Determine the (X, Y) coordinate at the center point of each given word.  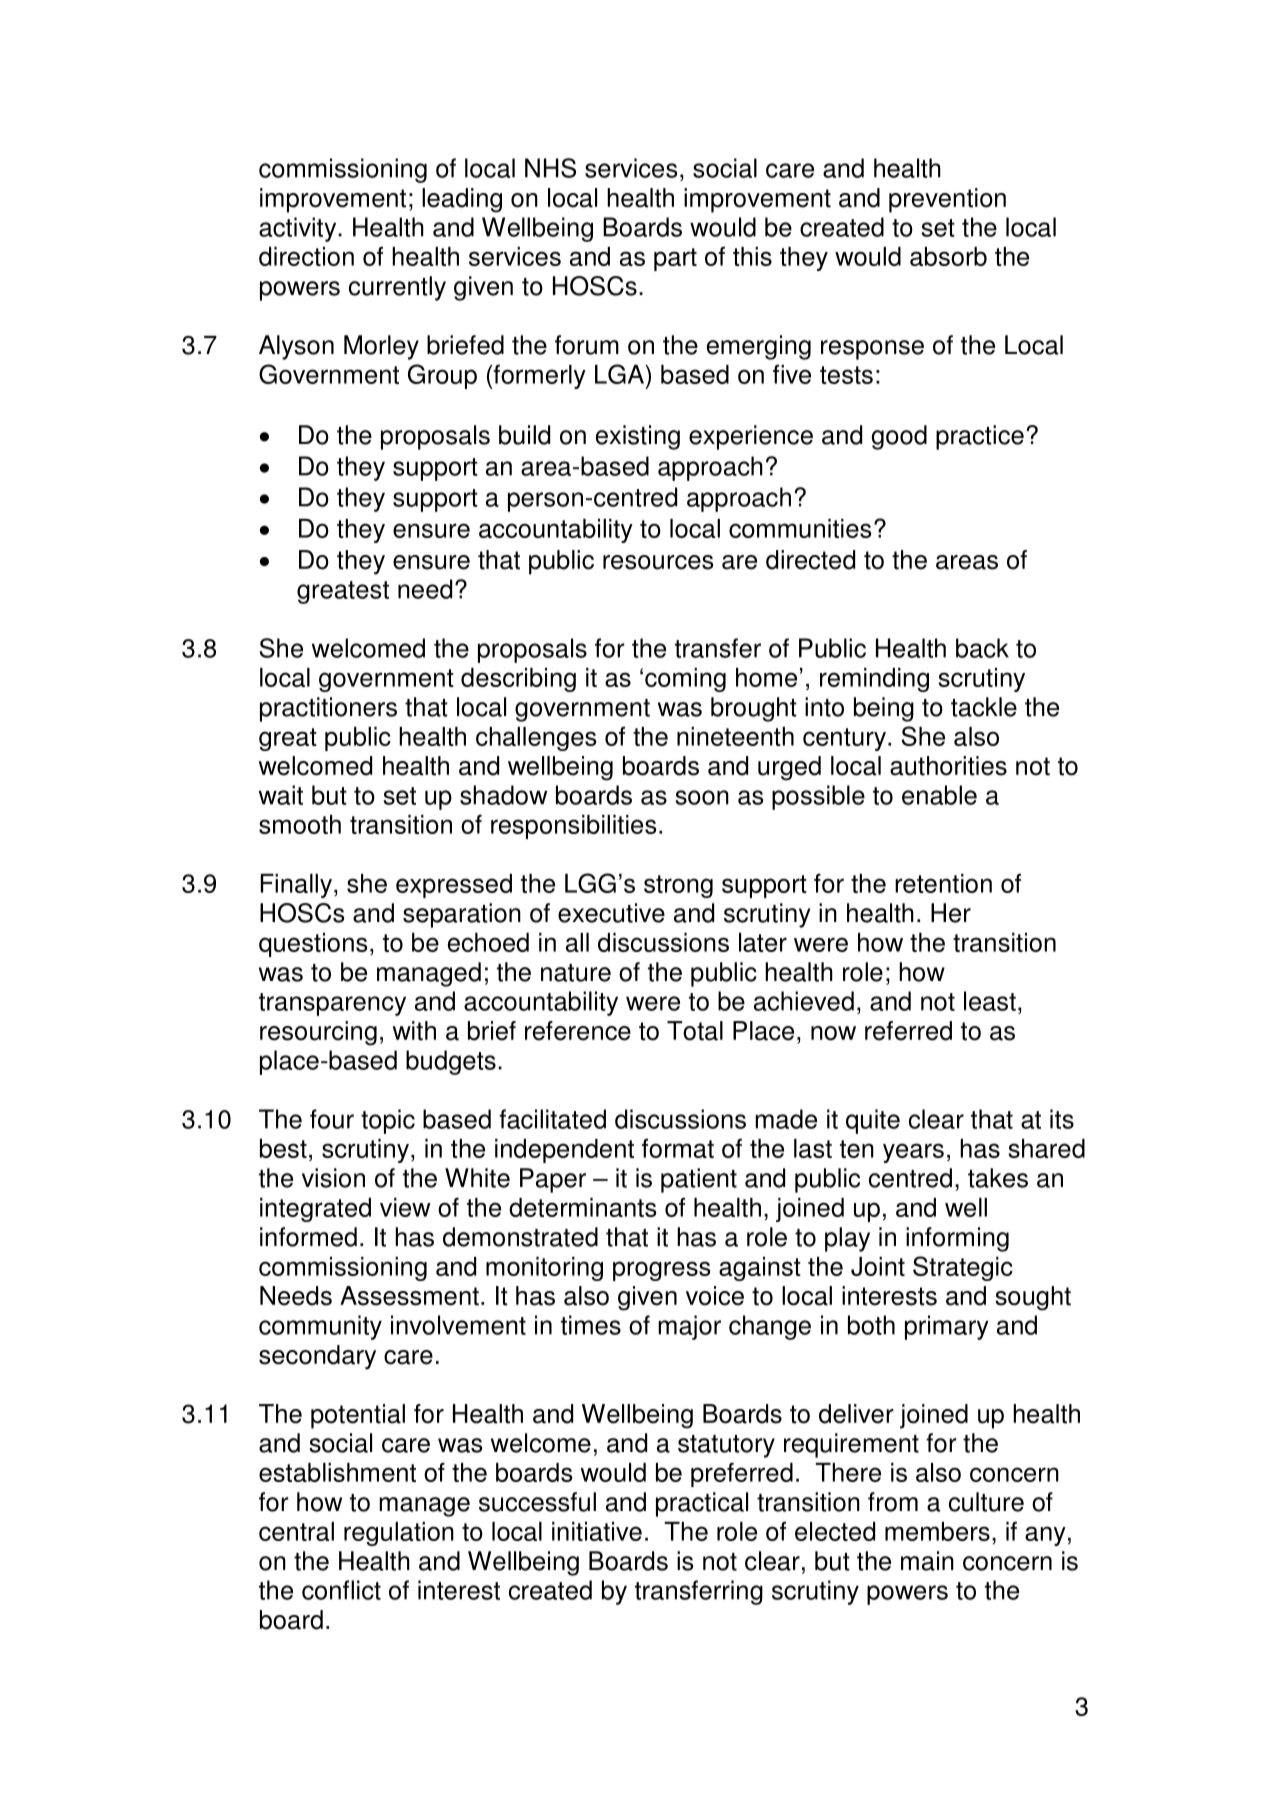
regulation (399, 1534)
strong (678, 886)
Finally (296, 886)
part (675, 259)
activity (299, 229)
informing (957, 1239)
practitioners (328, 709)
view (405, 1207)
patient (699, 1180)
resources (658, 562)
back (982, 648)
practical (702, 1504)
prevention (947, 200)
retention (943, 883)
